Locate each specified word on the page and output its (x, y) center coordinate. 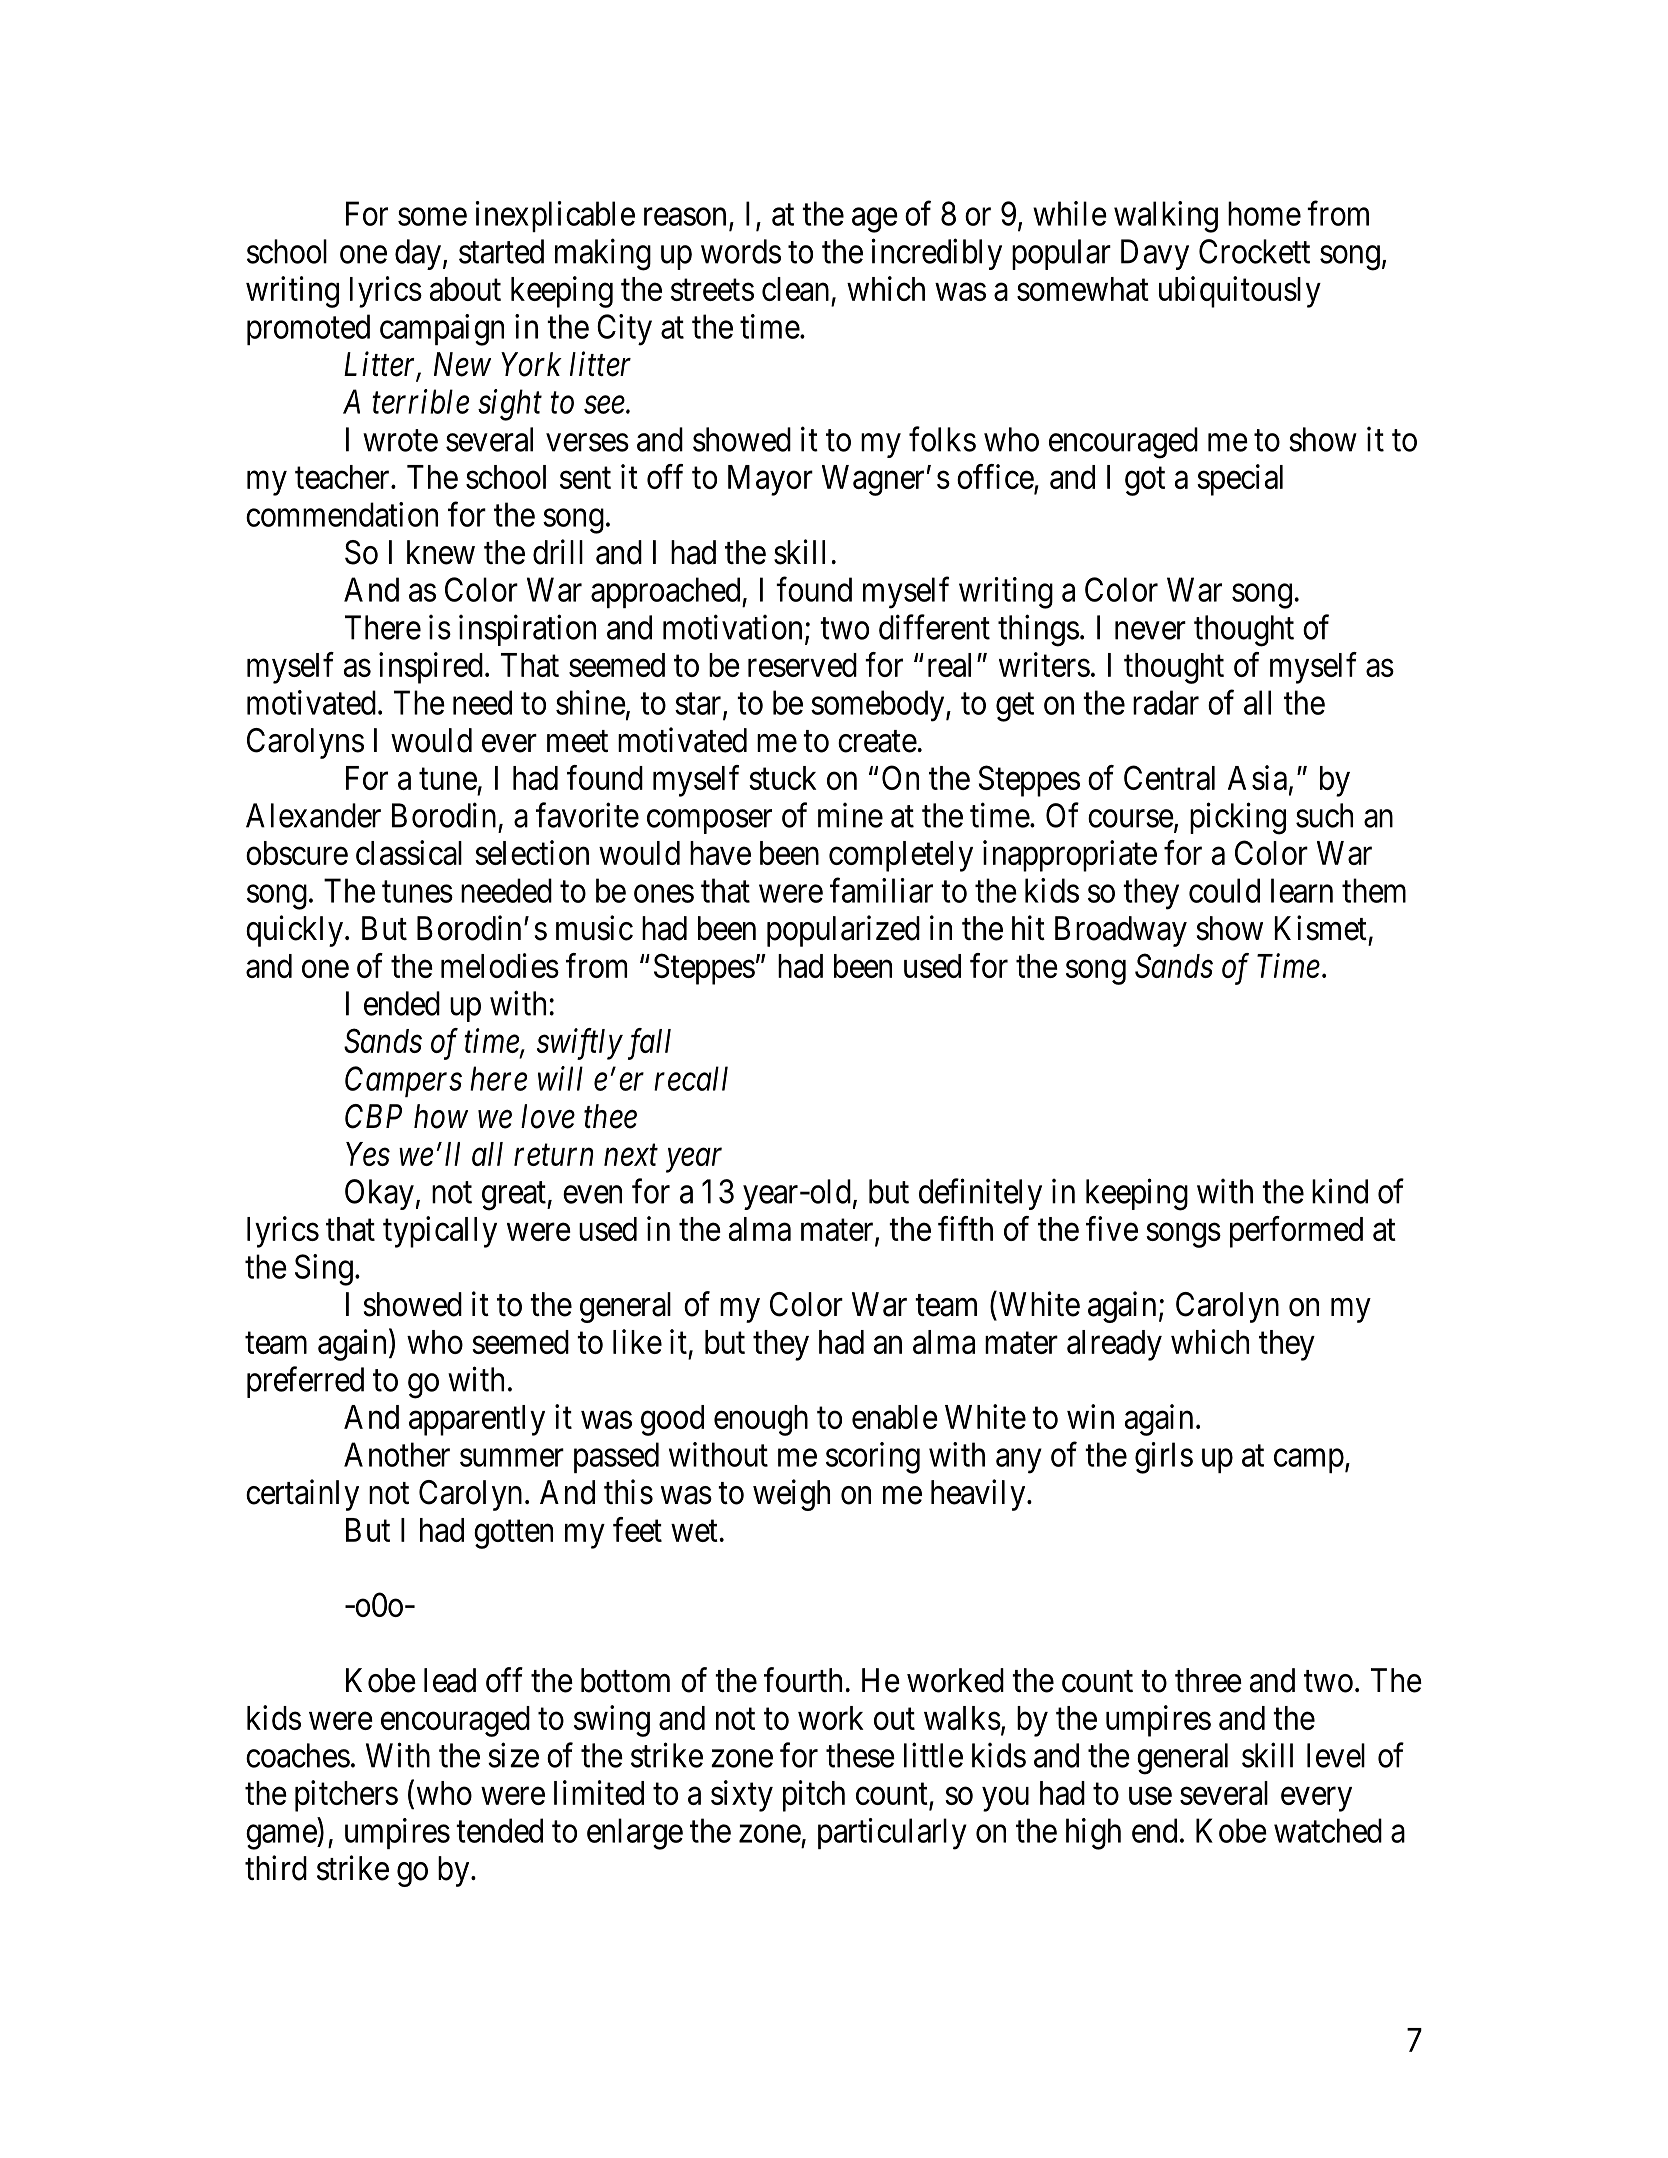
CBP (373, 1116)
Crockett (1254, 251)
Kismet (1320, 928)
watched (1328, 1830)
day (418, 254)
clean (795, 289)
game (282, 1837)
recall (691, 1078)
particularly (892, 1834)
